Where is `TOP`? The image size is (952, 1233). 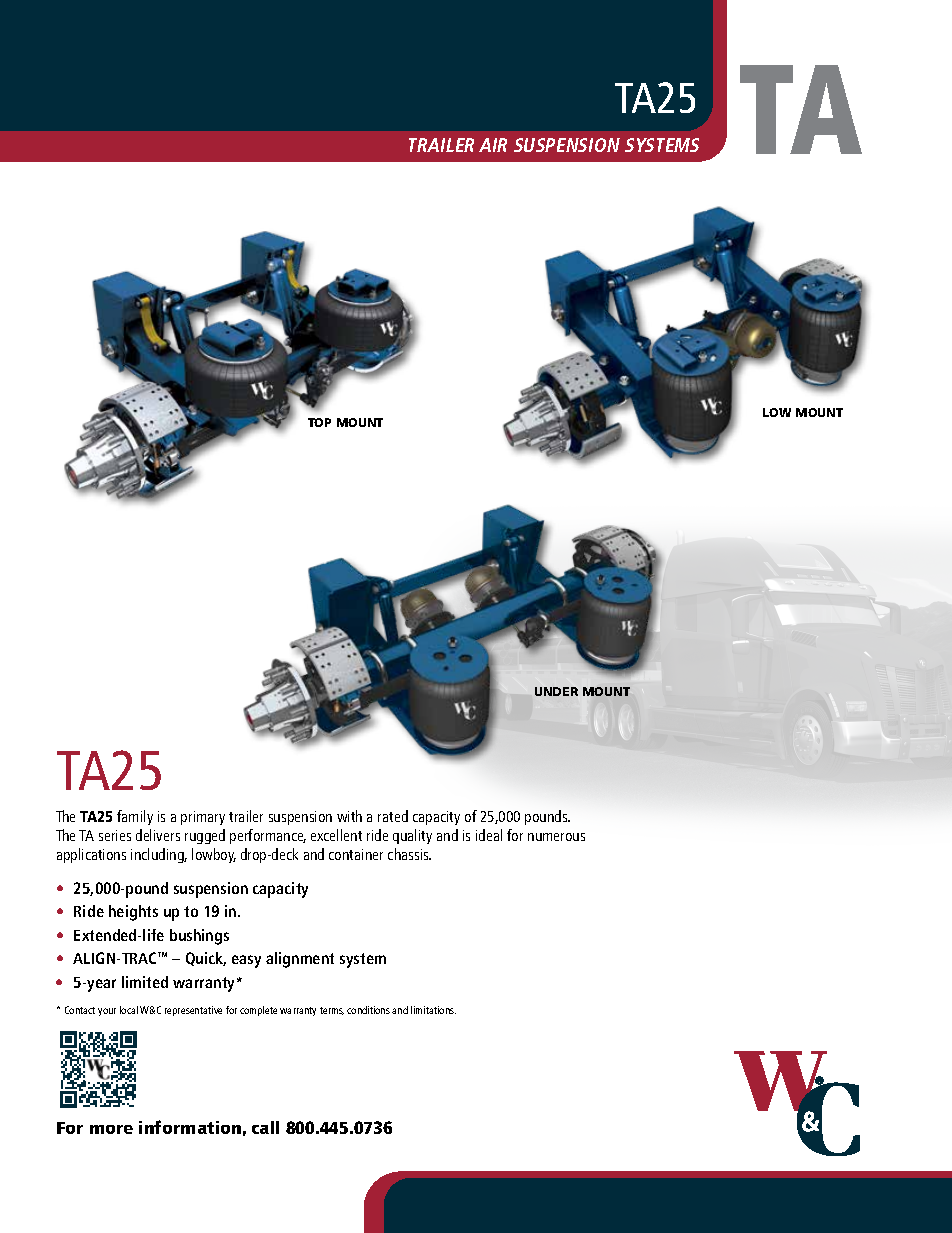
TOP is located at coordinates (319, 422).
